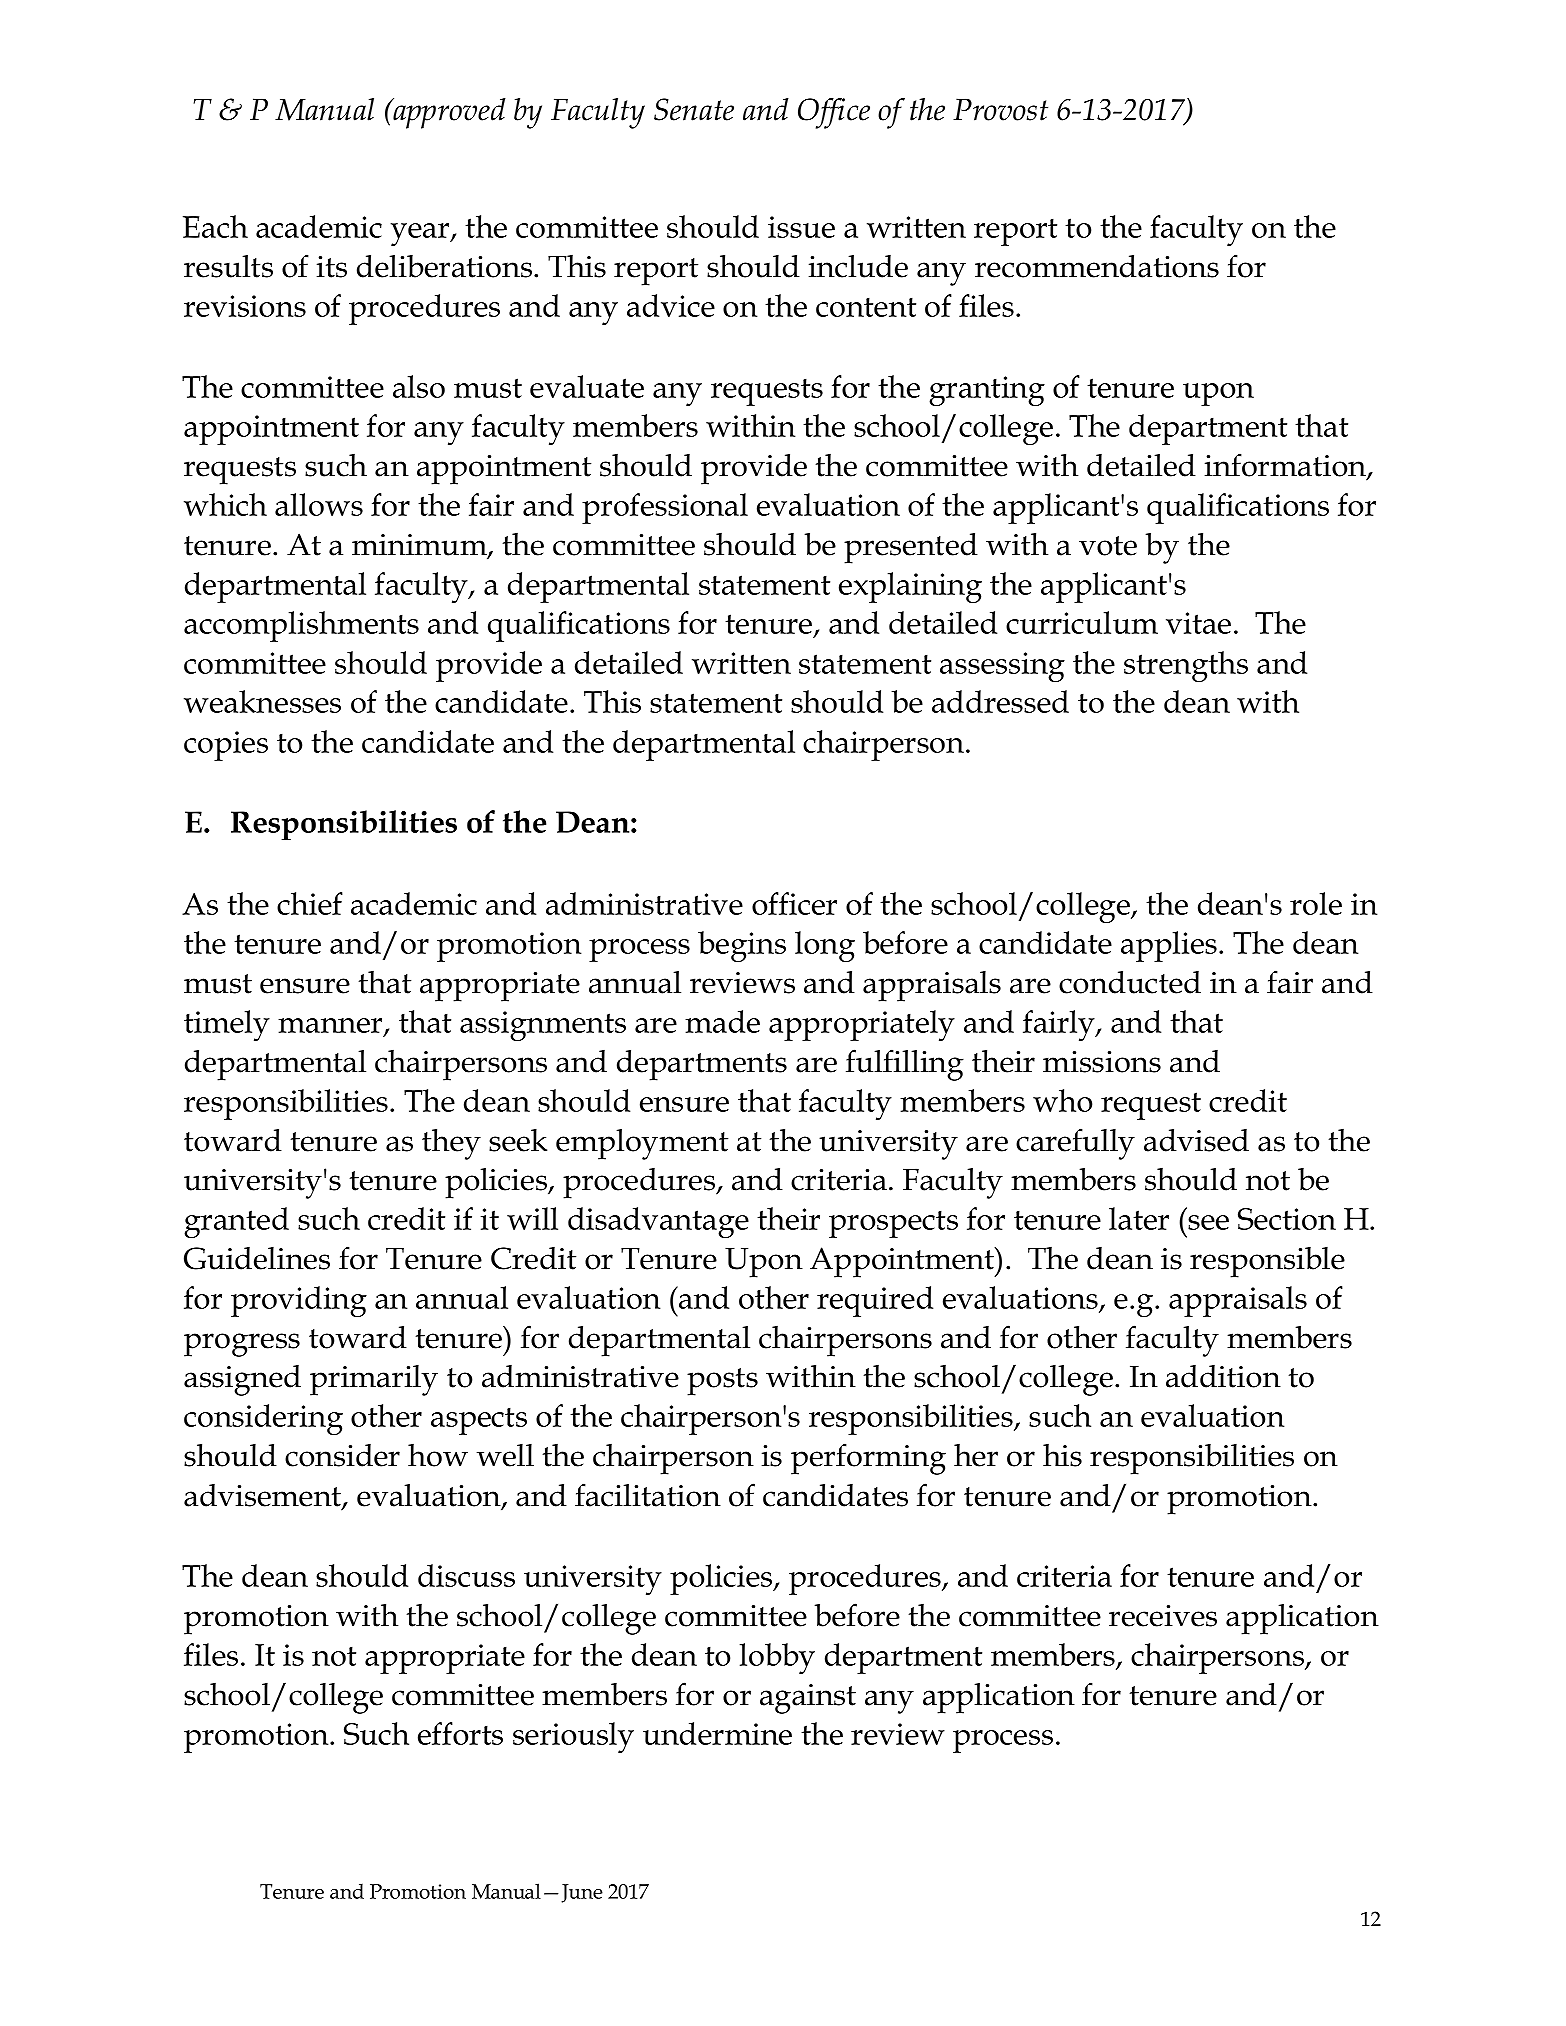 The image size is (1566, 2026). I want to click on Senate, so click(694, 109).
